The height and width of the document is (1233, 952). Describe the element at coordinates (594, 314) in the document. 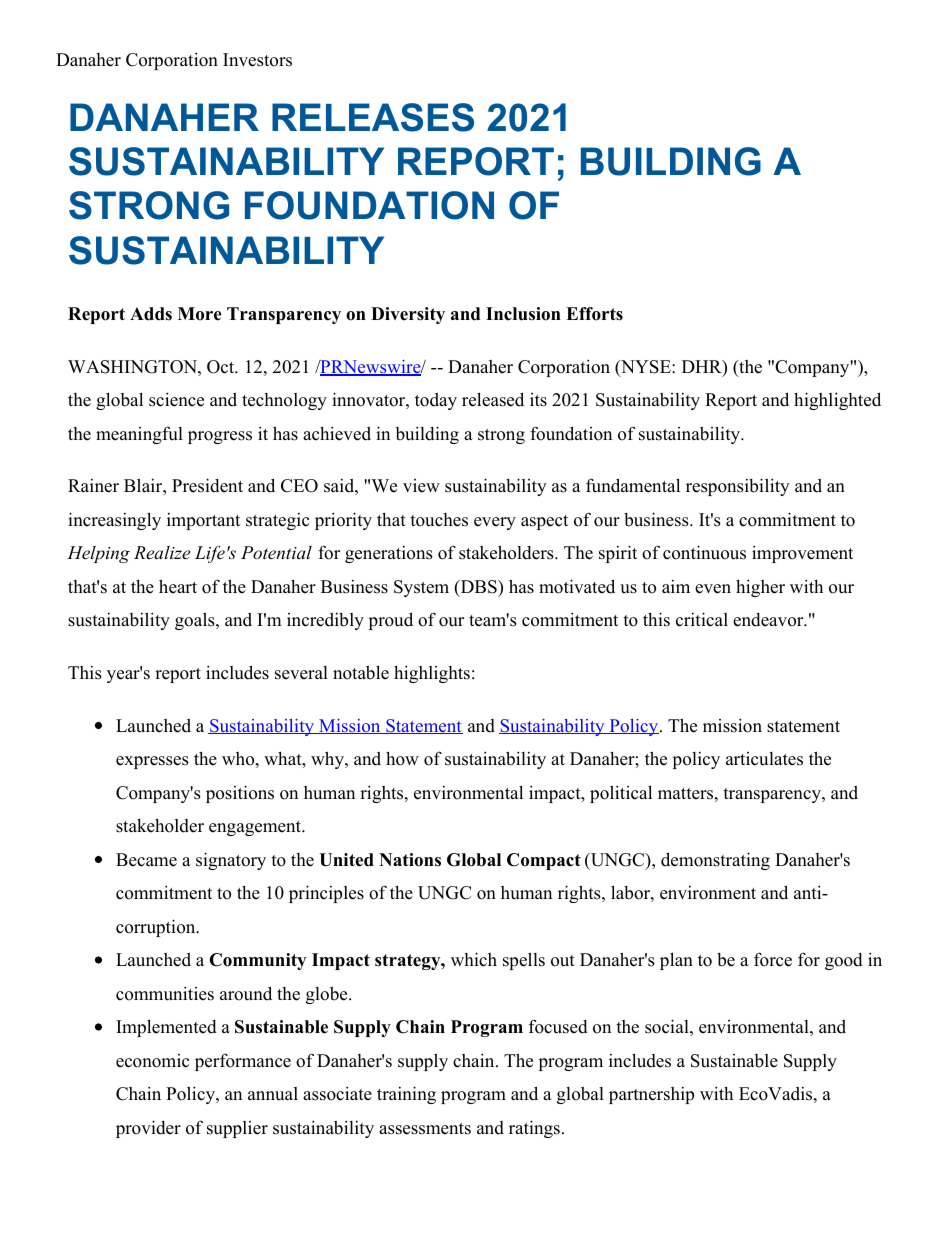

I see `Efforts` at that location.
